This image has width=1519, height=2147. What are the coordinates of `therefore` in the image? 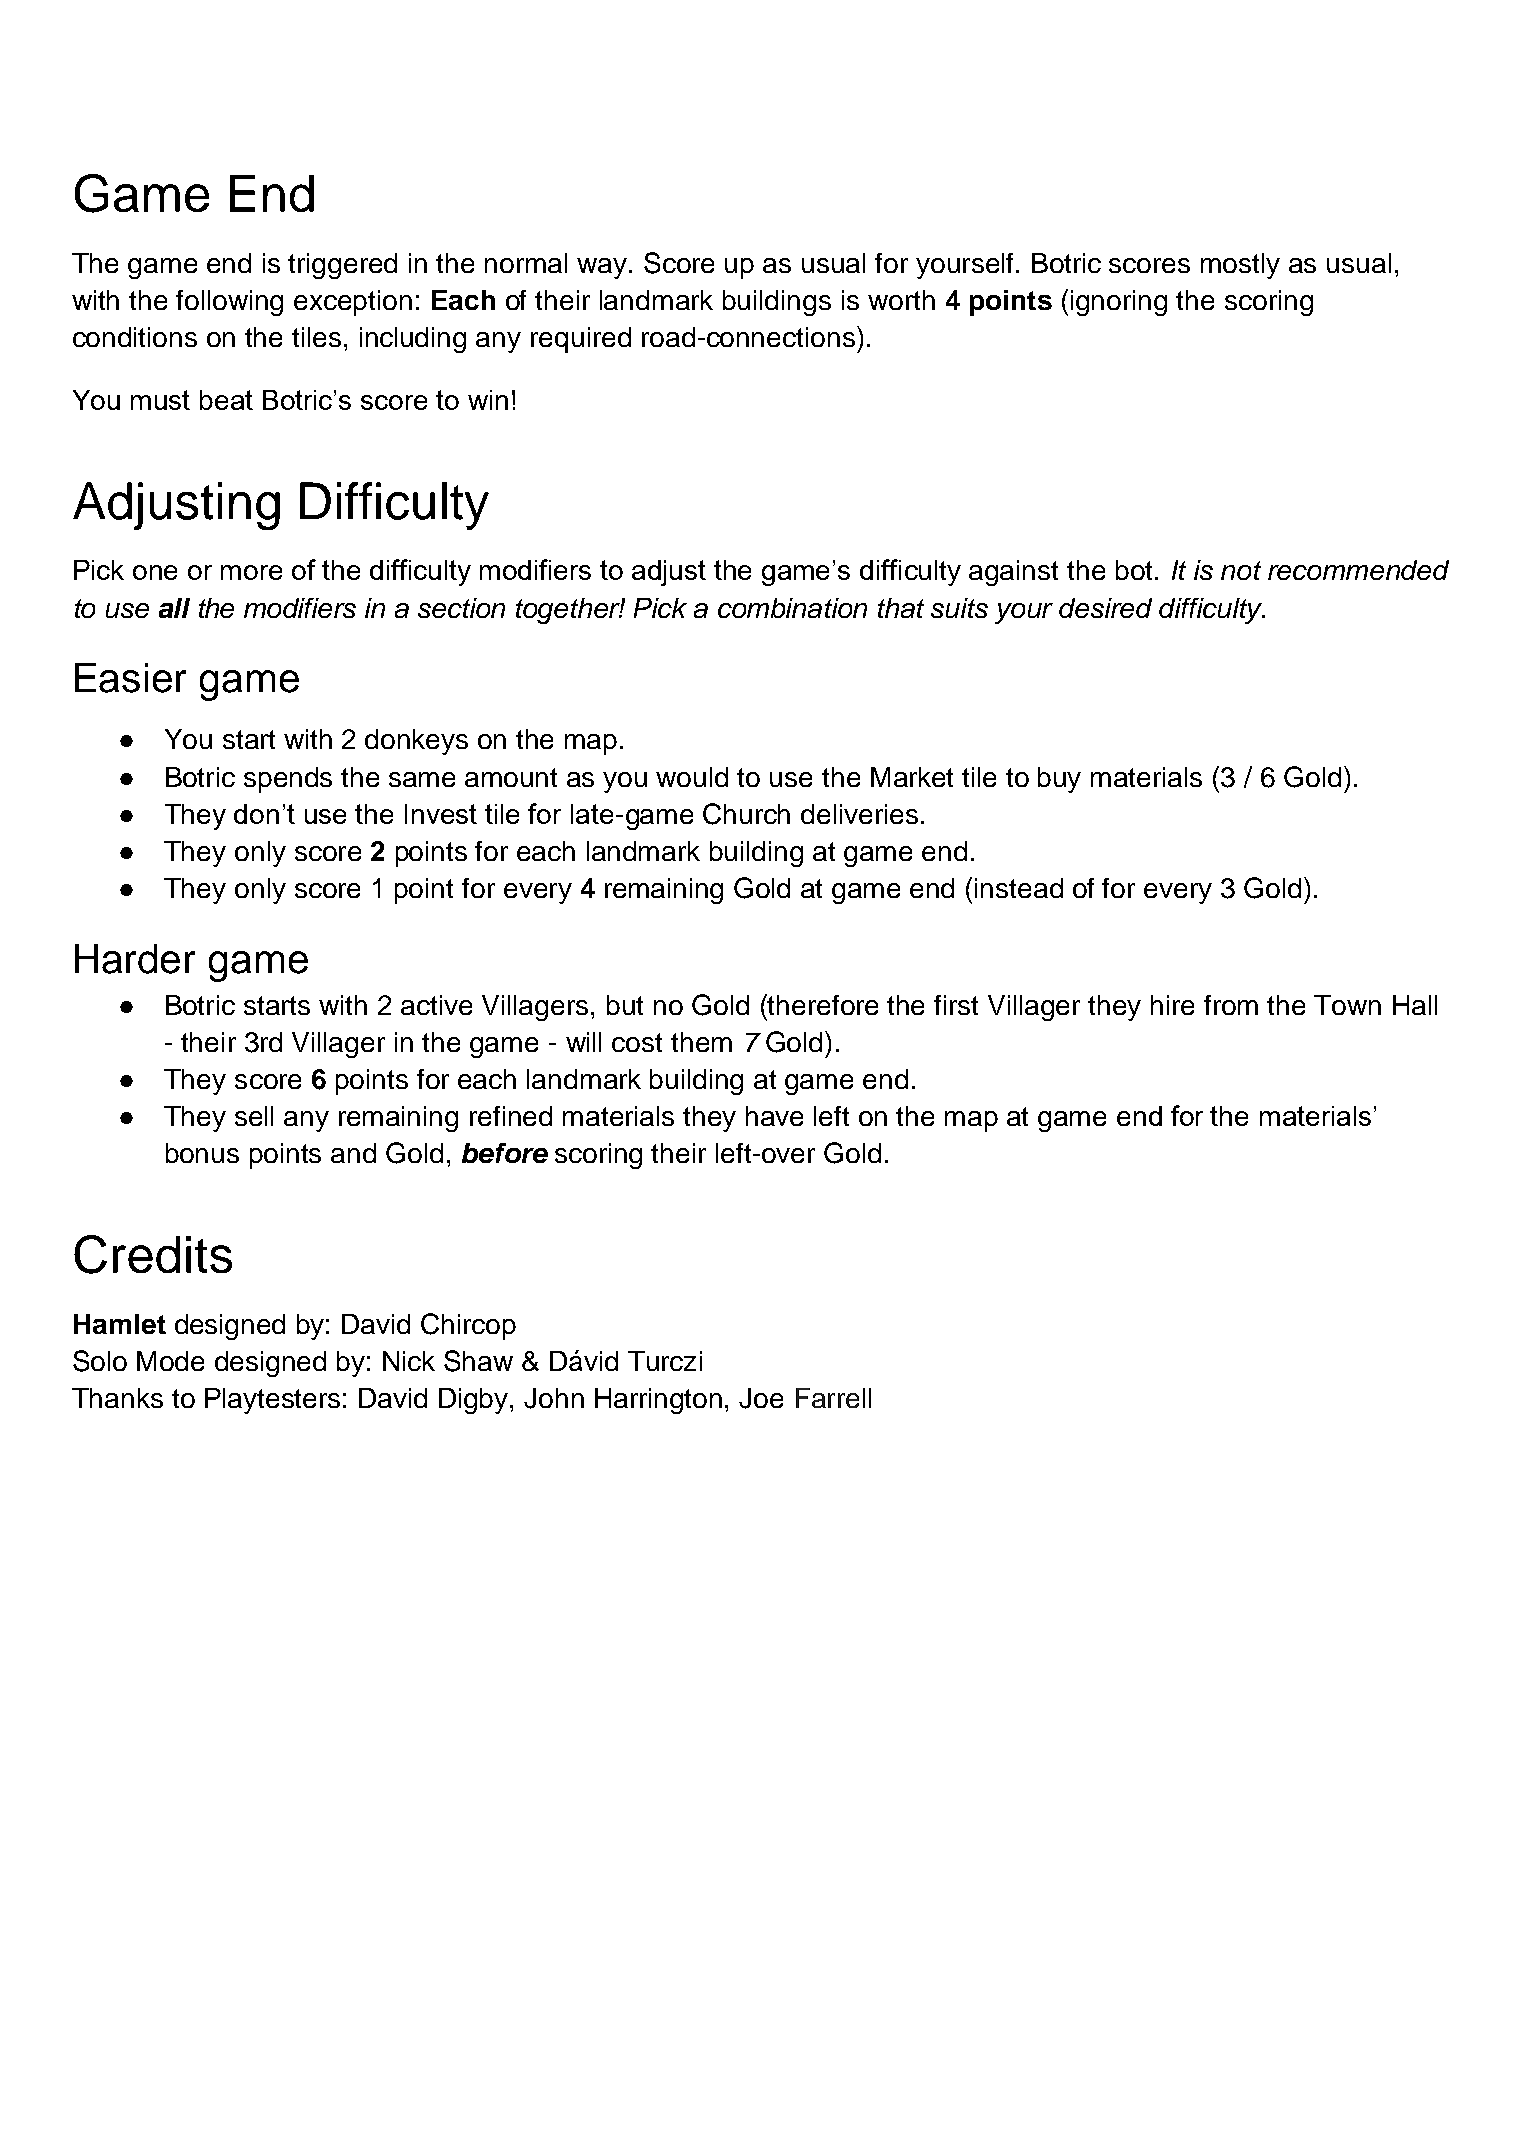 It's located at (822, 1004).
